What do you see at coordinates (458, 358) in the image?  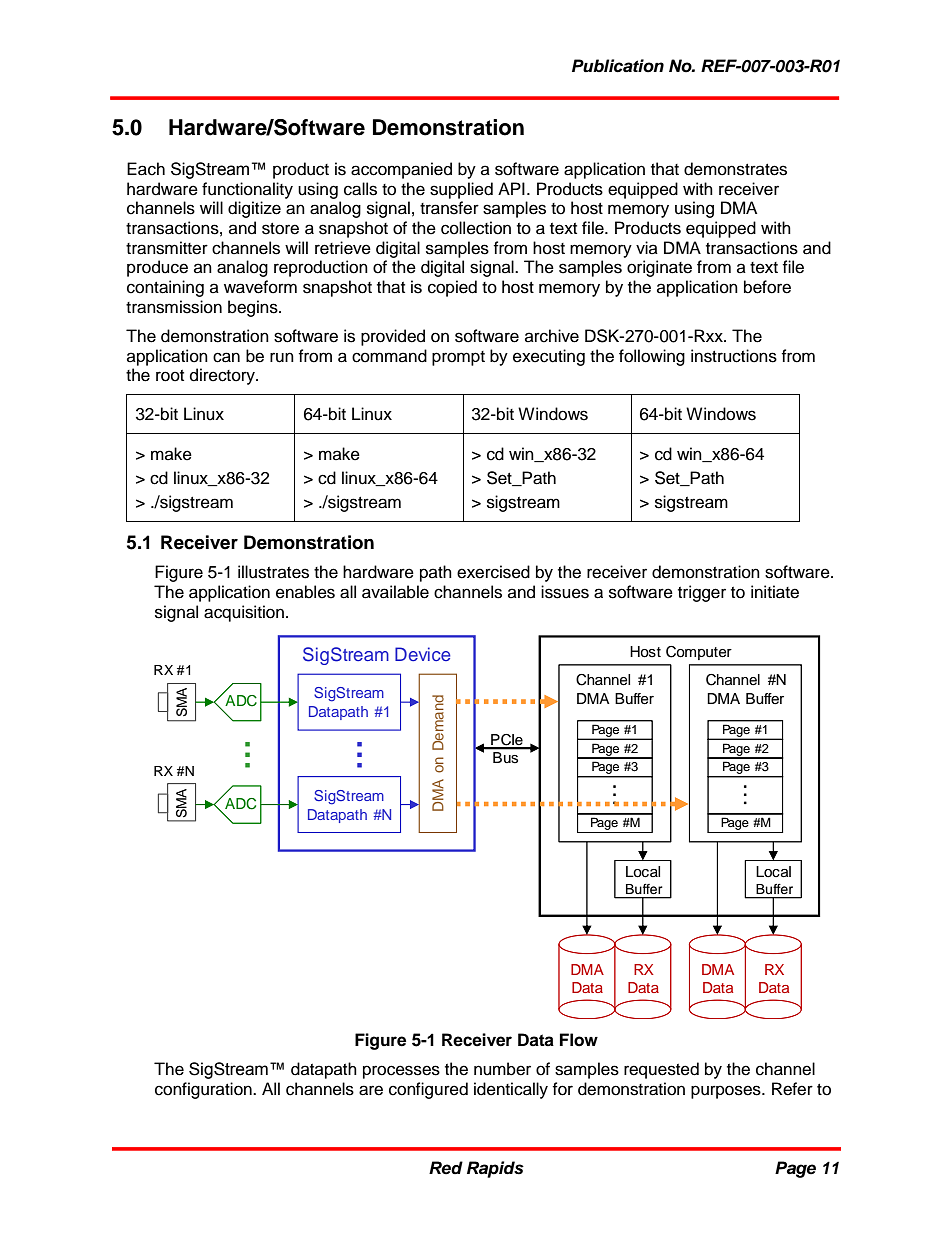 I see `prompt` at bounding box center [458, 358].
